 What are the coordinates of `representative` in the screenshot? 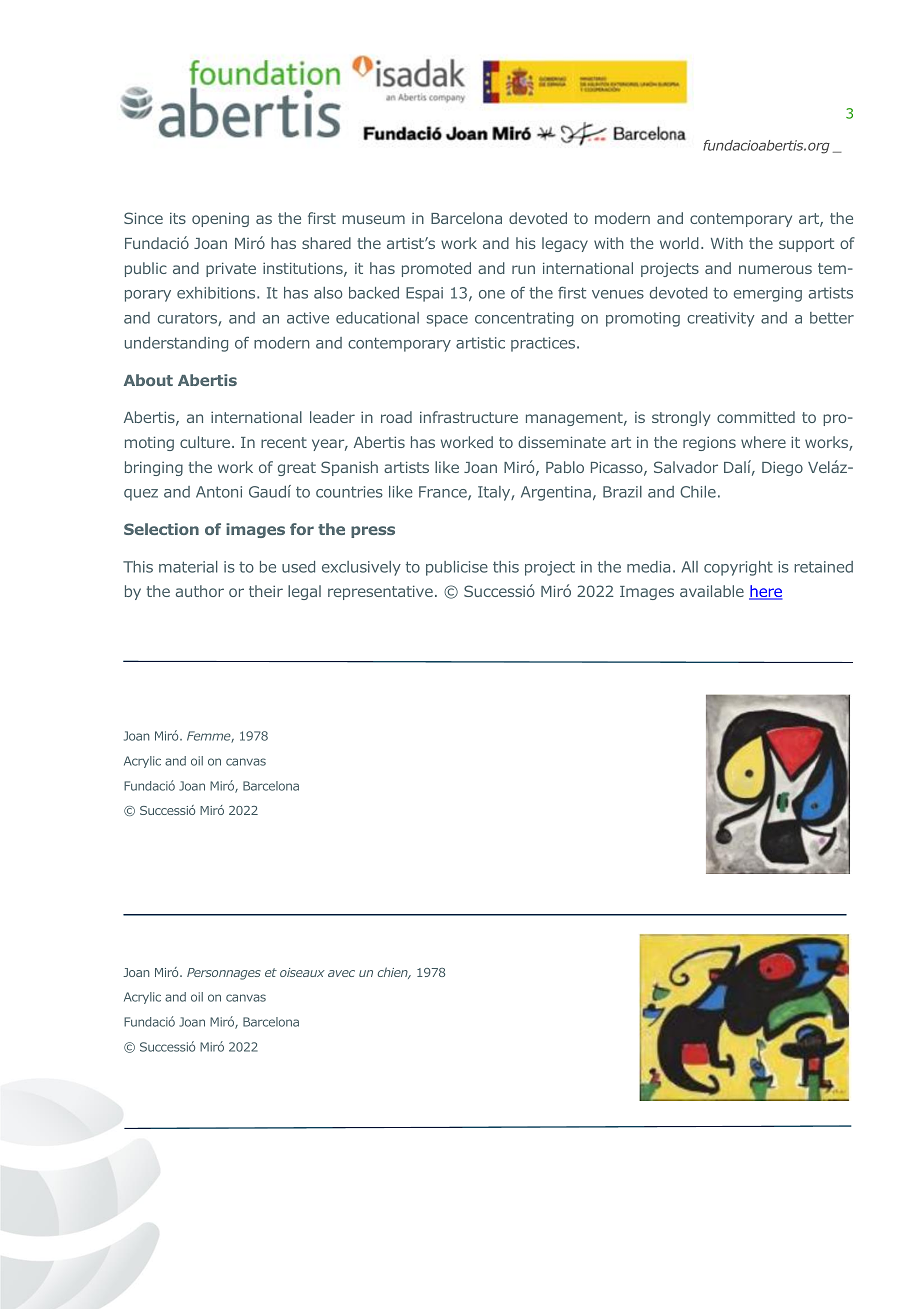 It's located at (380, 592).
